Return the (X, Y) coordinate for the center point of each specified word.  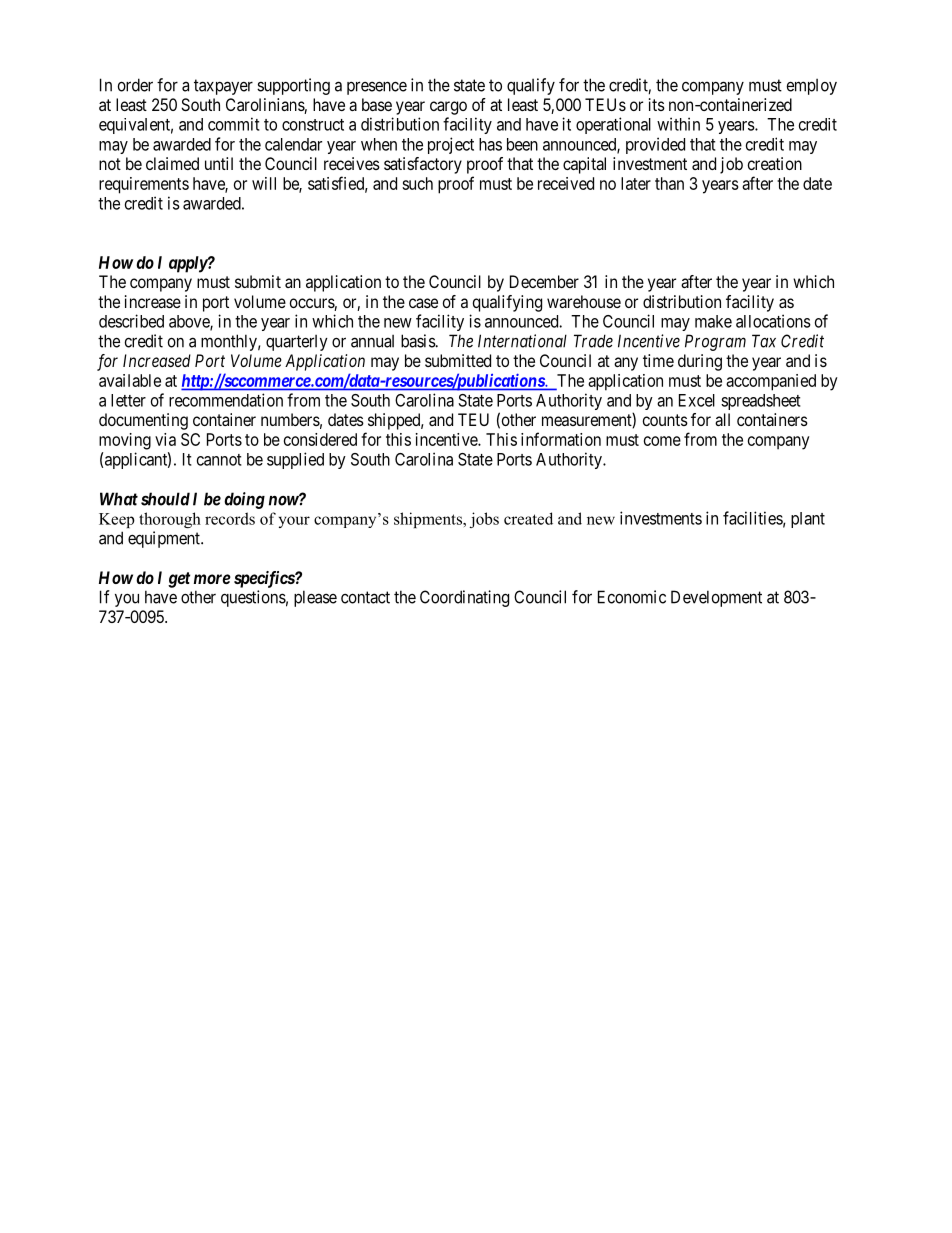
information (561, 439)
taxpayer (223, 87)
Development (716, 598)
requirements (144, 185)
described (131, 321)
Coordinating (464, 598)
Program (715, 342)
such (417, 183)
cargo (448, 108)
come (662, 441)
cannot (219, 460)
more (212, 579)
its (657, 104)
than (669, 183)
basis (418, 341)
